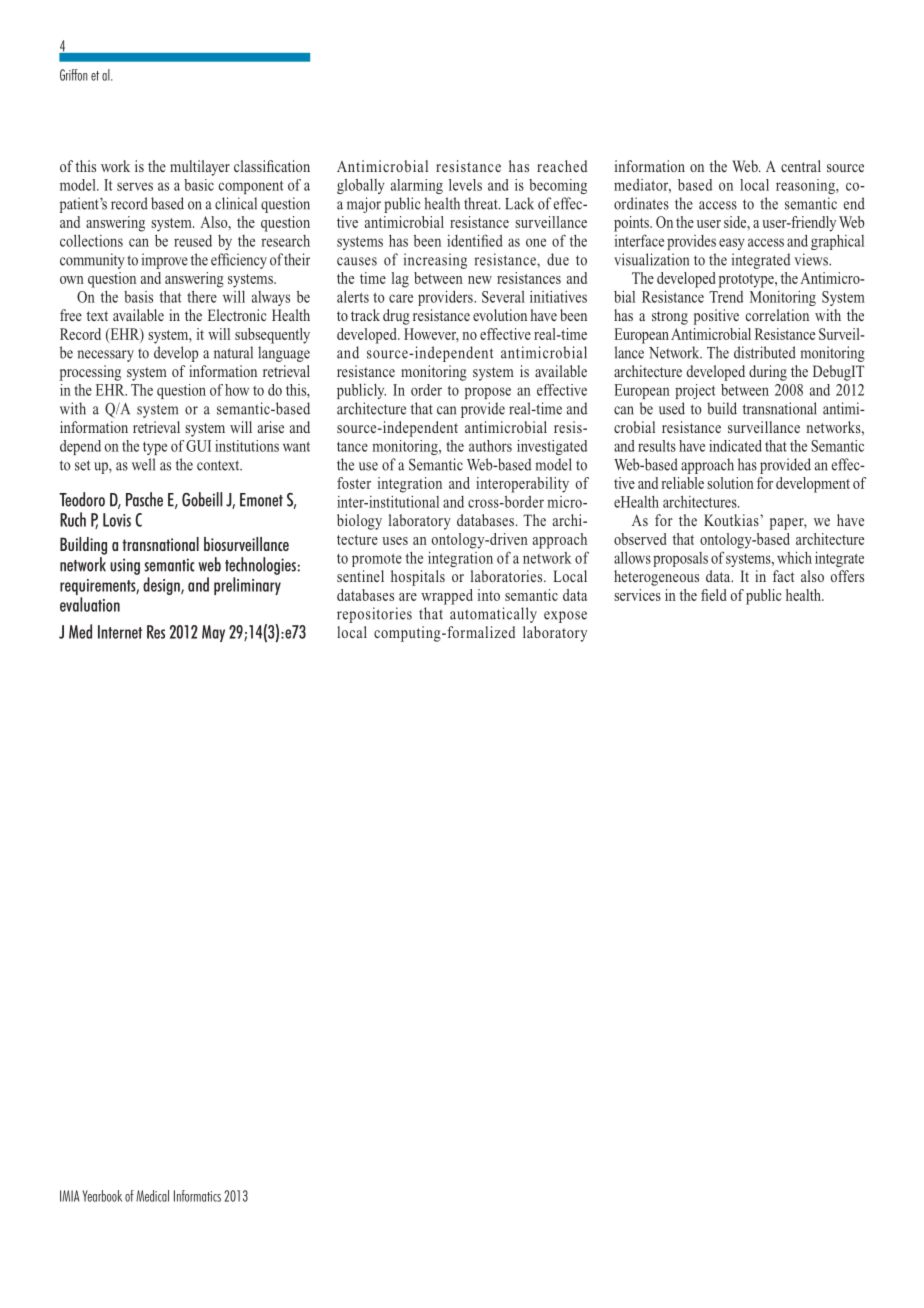  Describe the element at coordinates (783, 576) in the page. I see `fact` at that location.
